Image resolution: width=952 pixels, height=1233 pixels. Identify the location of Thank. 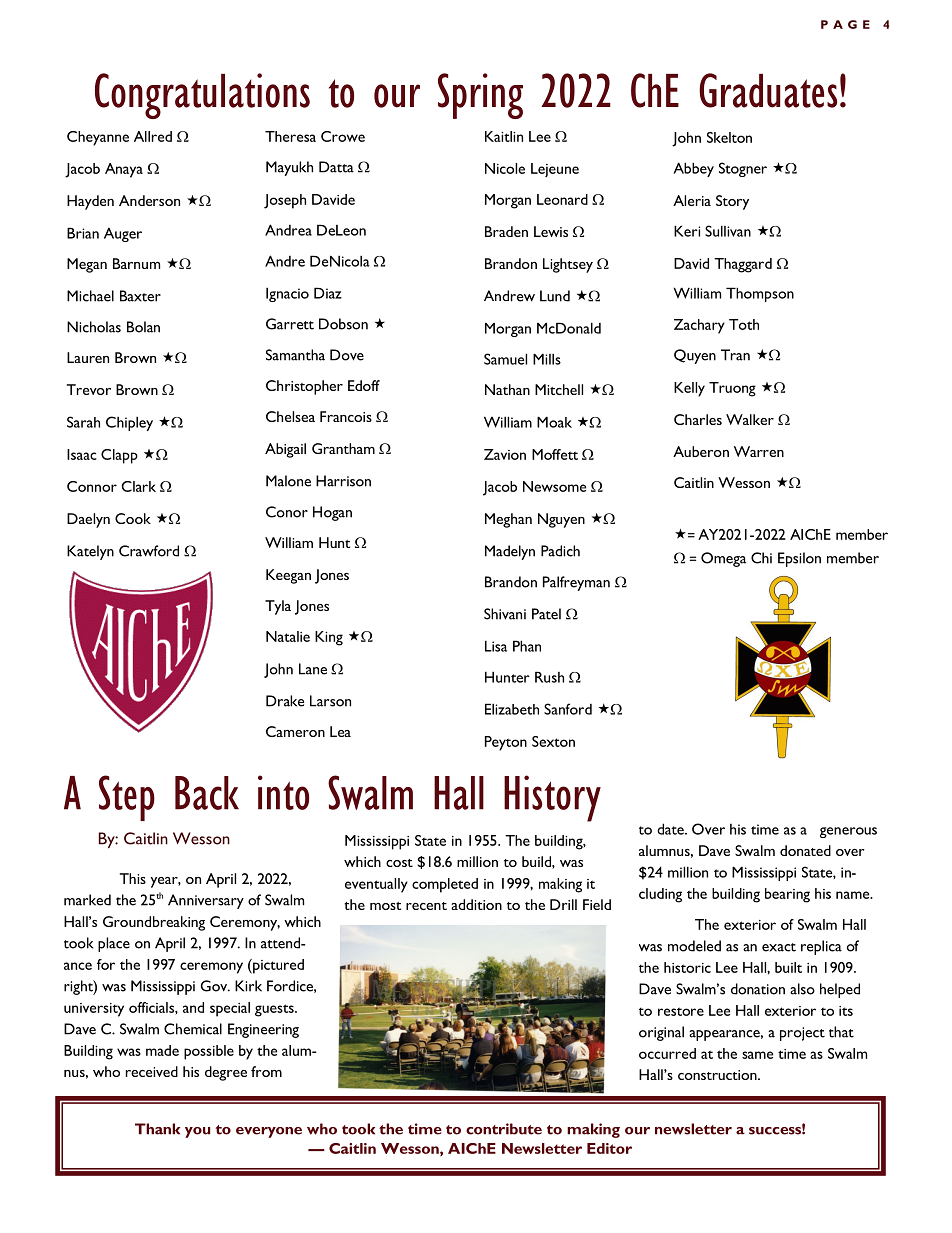
(157, 1129).
